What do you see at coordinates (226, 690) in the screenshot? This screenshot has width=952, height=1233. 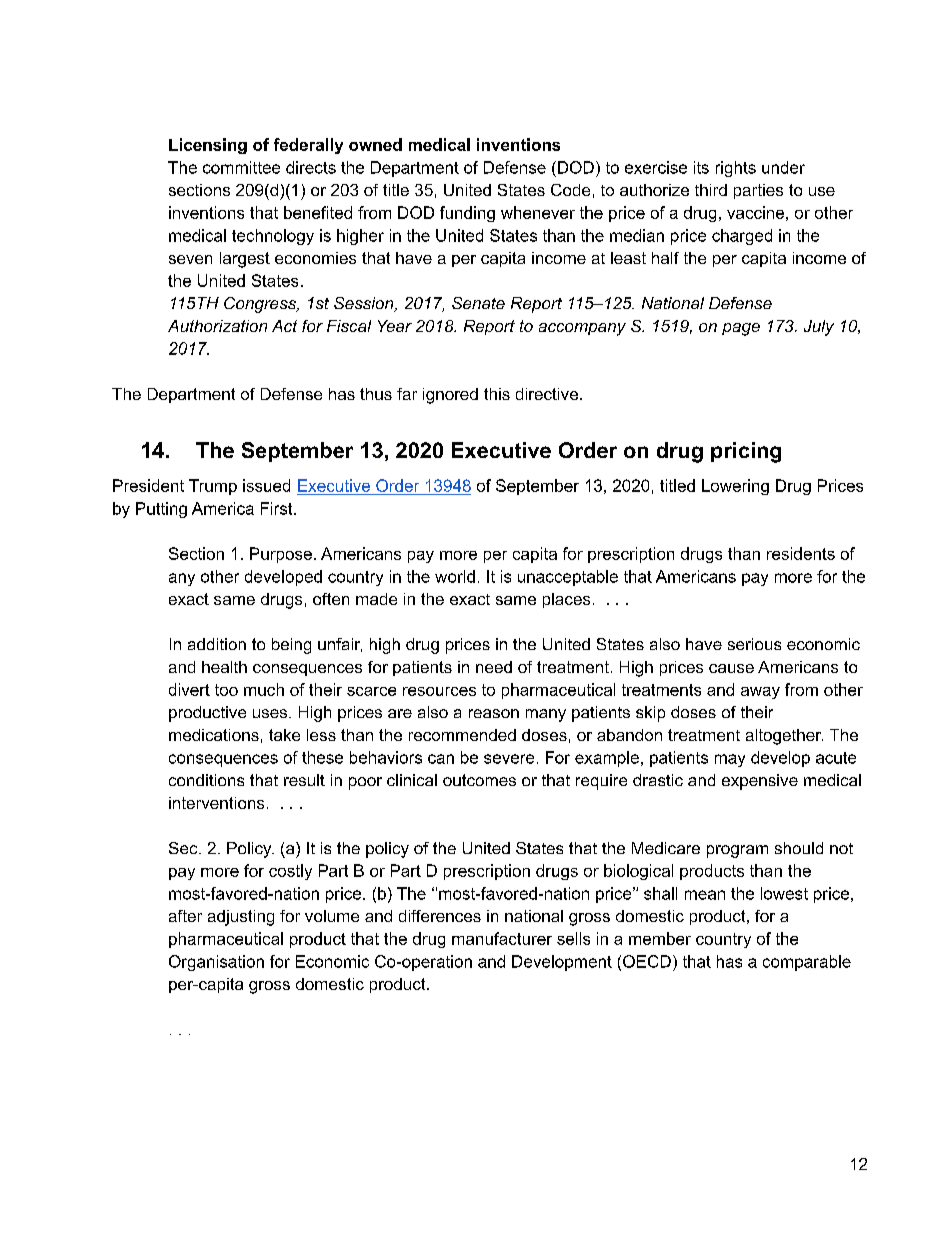 I see `too` at bounding box center [226, 690].
